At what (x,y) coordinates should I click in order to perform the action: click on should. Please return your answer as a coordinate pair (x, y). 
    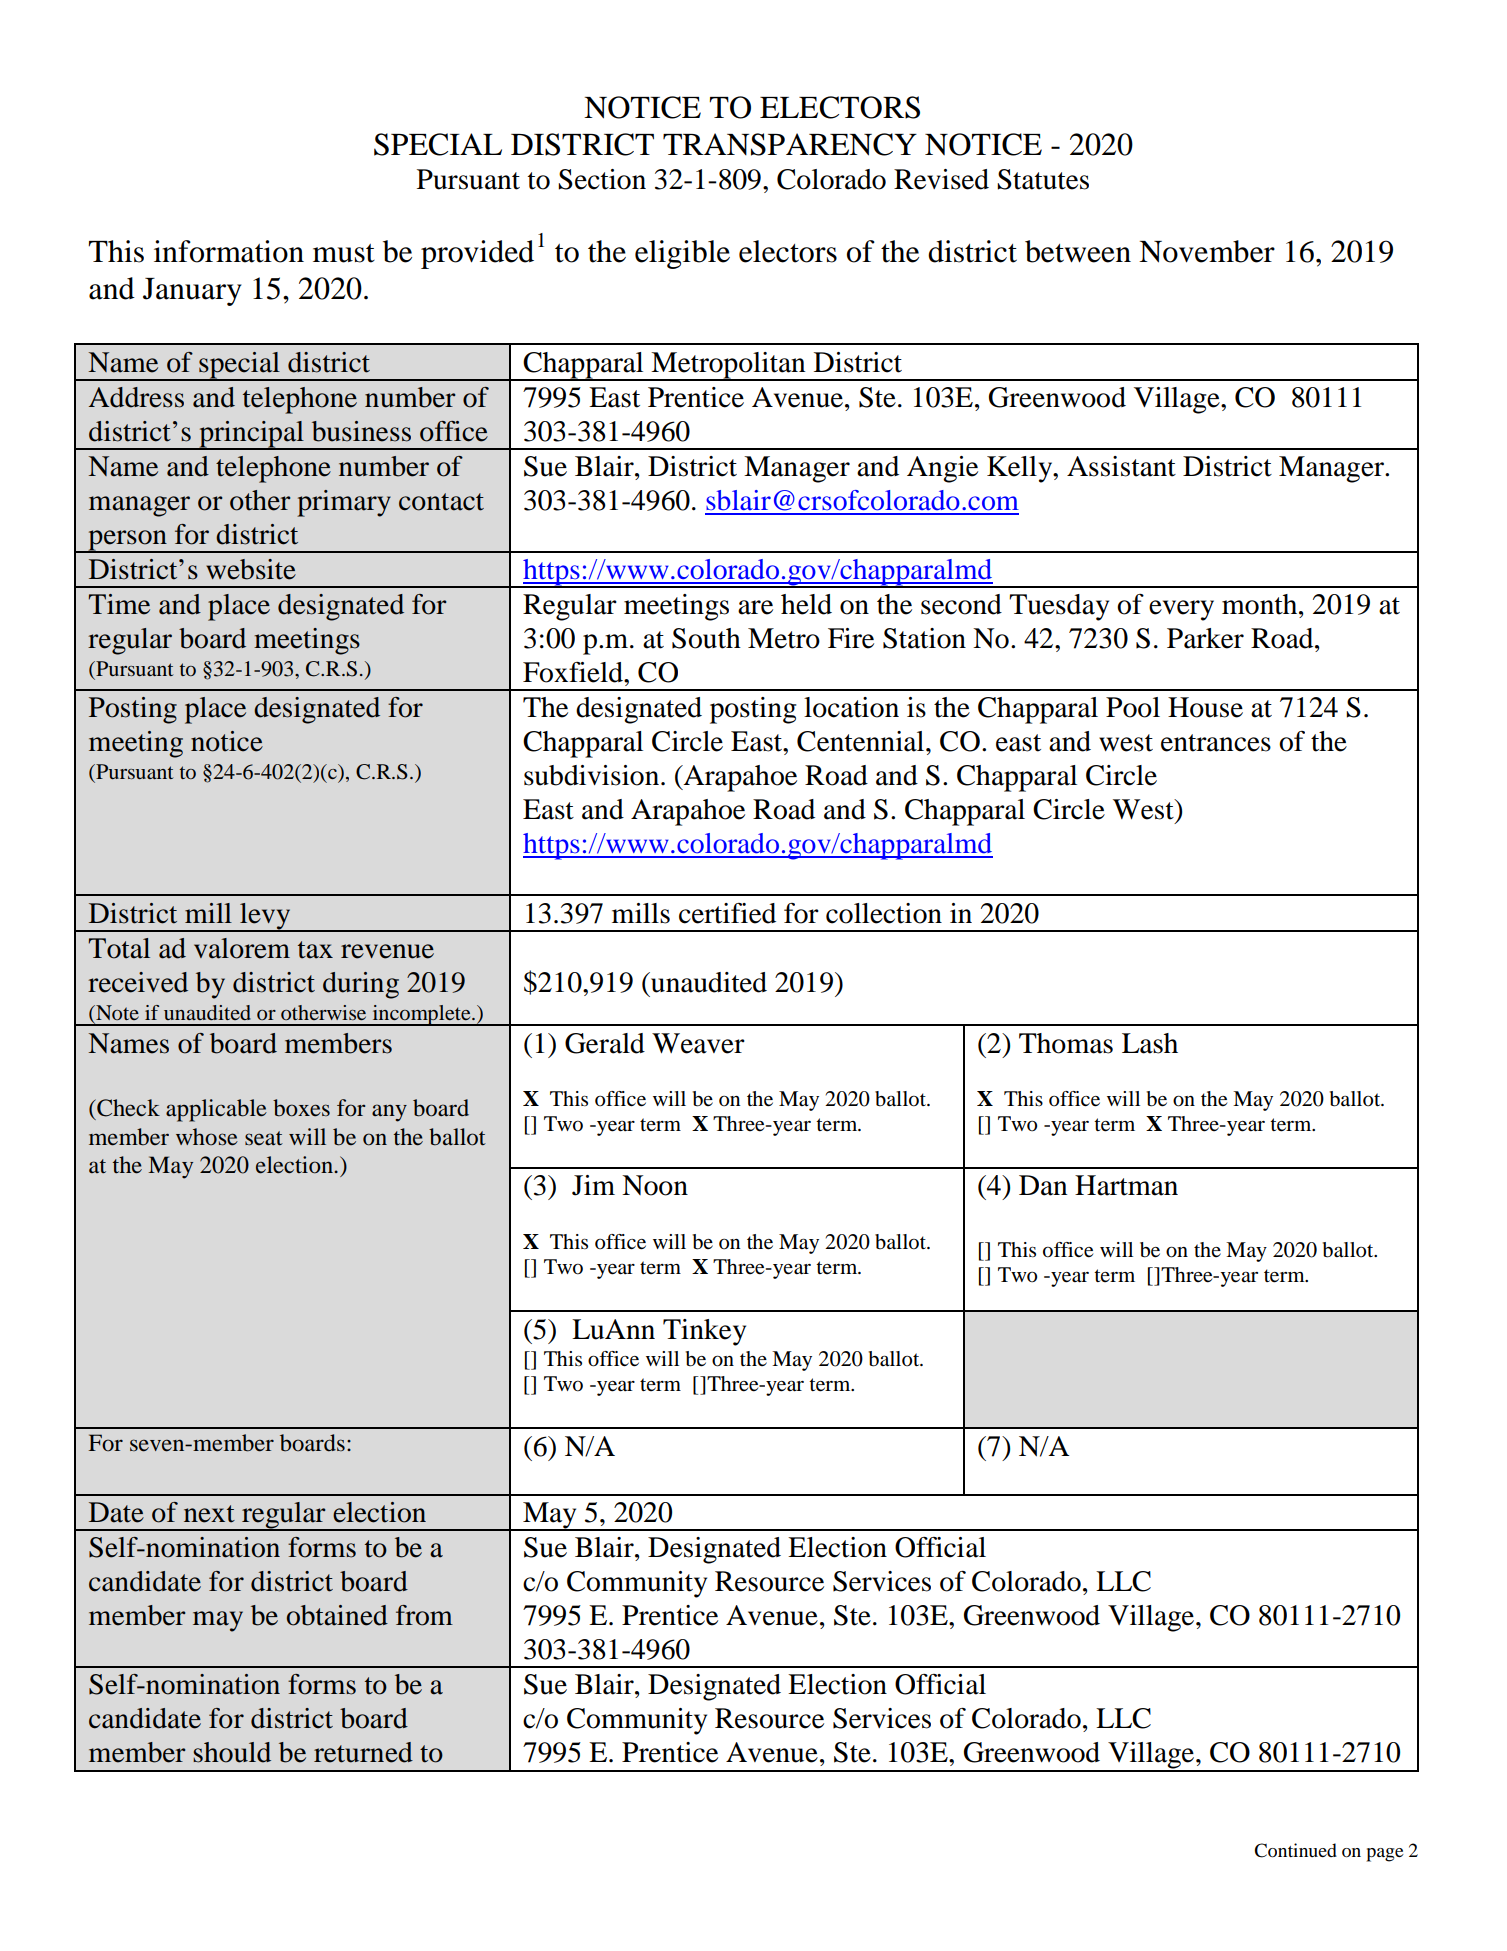
    Looking at the image, I should click on (232, 1752).
